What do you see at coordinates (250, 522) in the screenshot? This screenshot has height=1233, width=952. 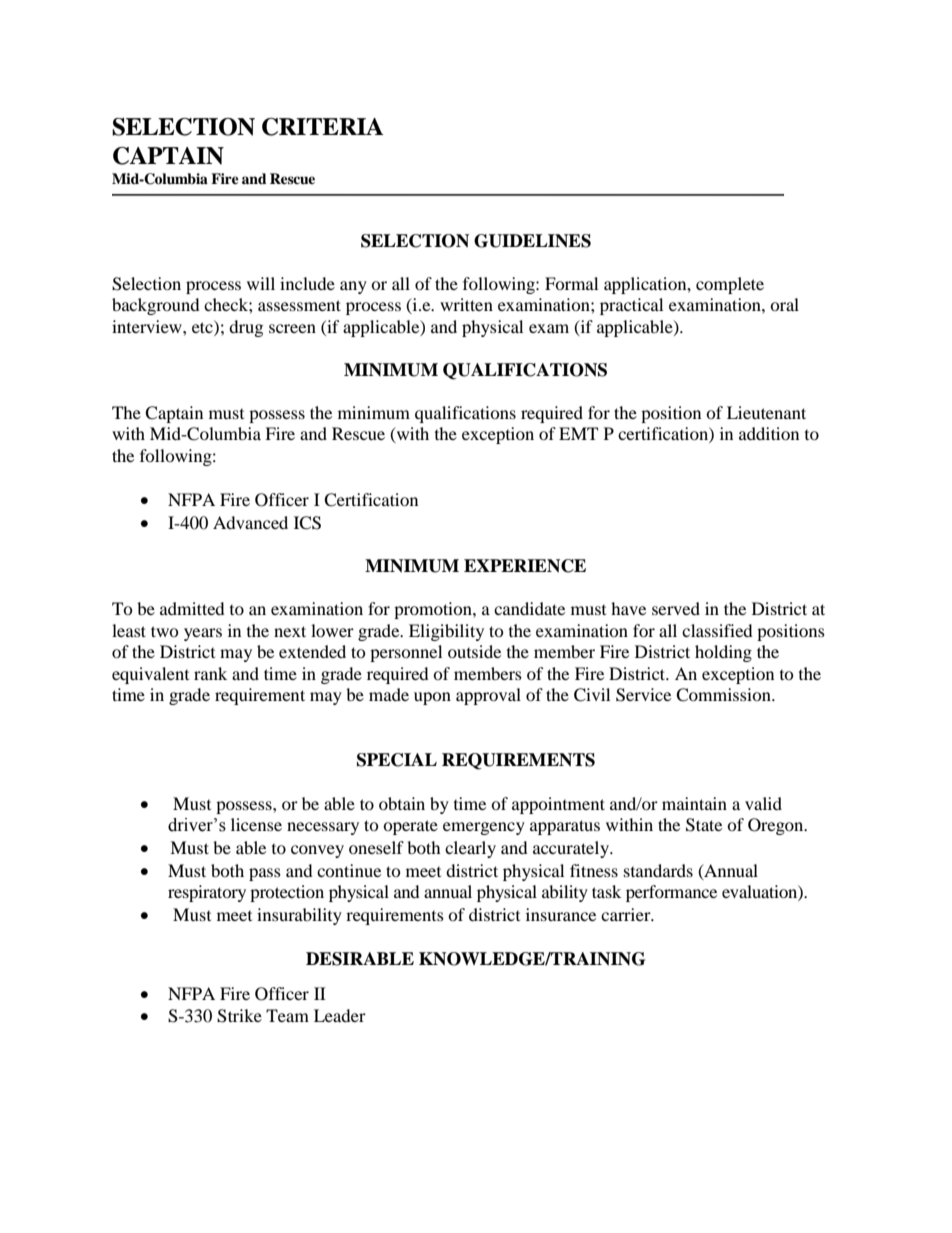 I see `Advanced` at bounding box center [250, 522].
